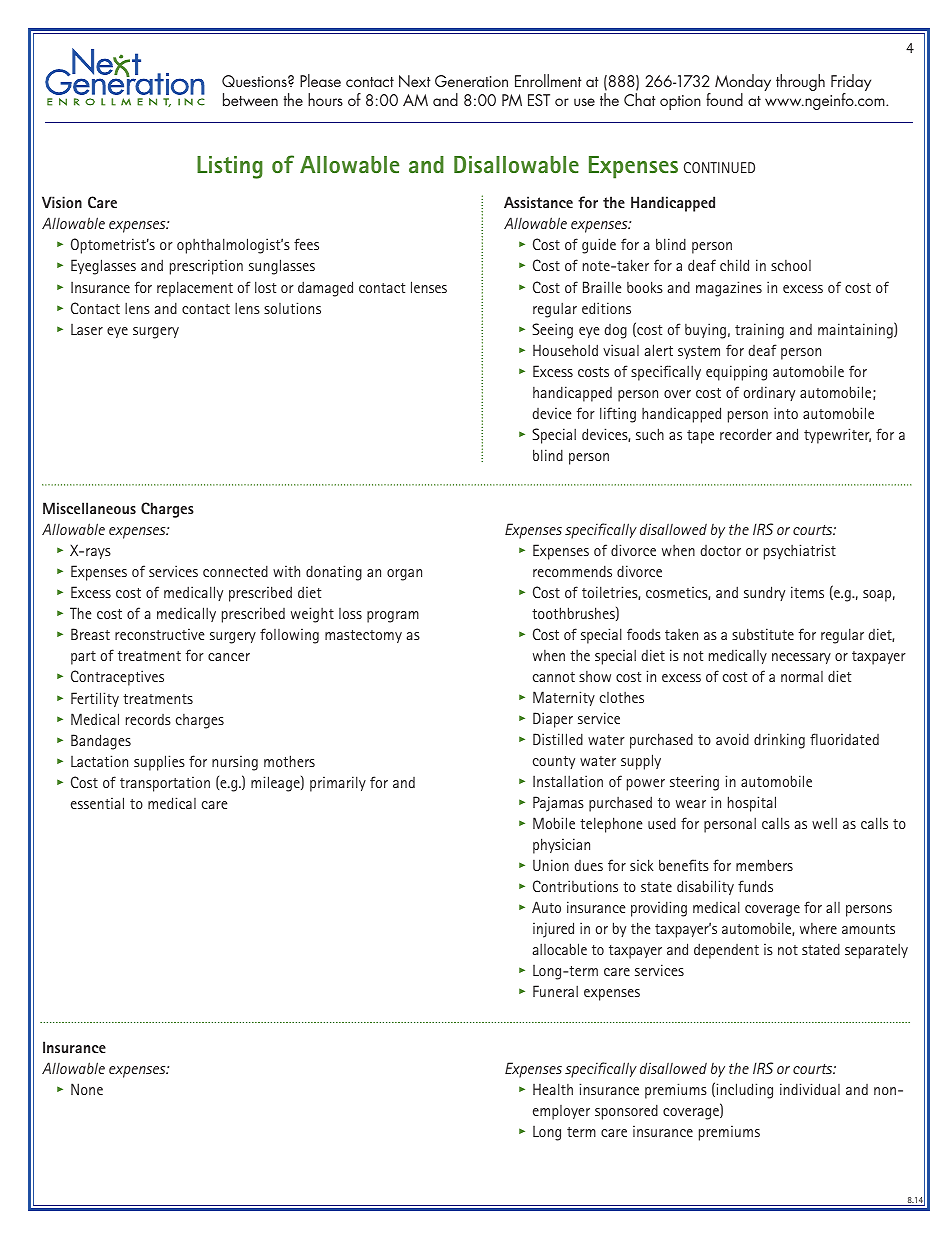  I want to click on organ, so click(404, 575).
